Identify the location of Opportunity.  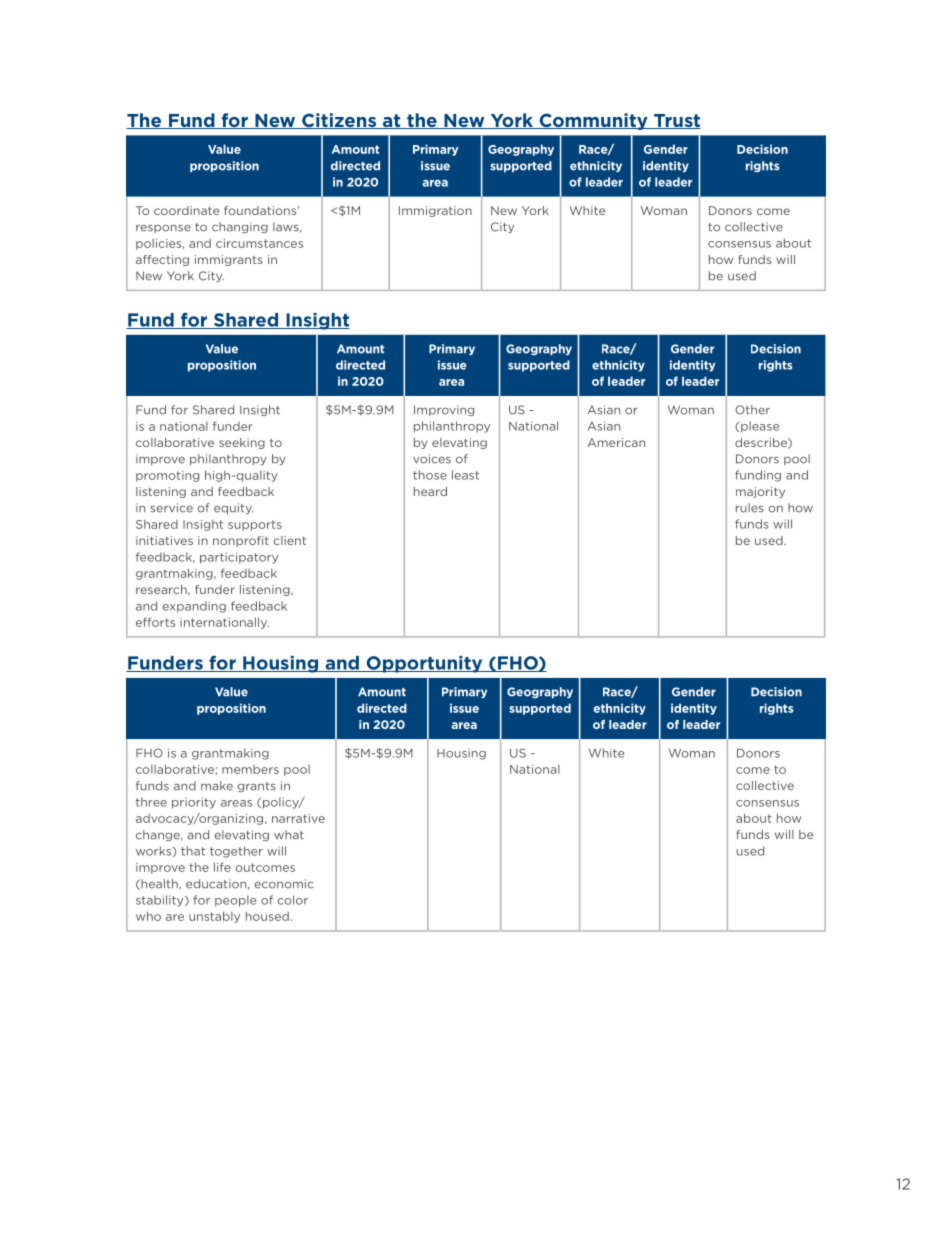
(424, 664).
